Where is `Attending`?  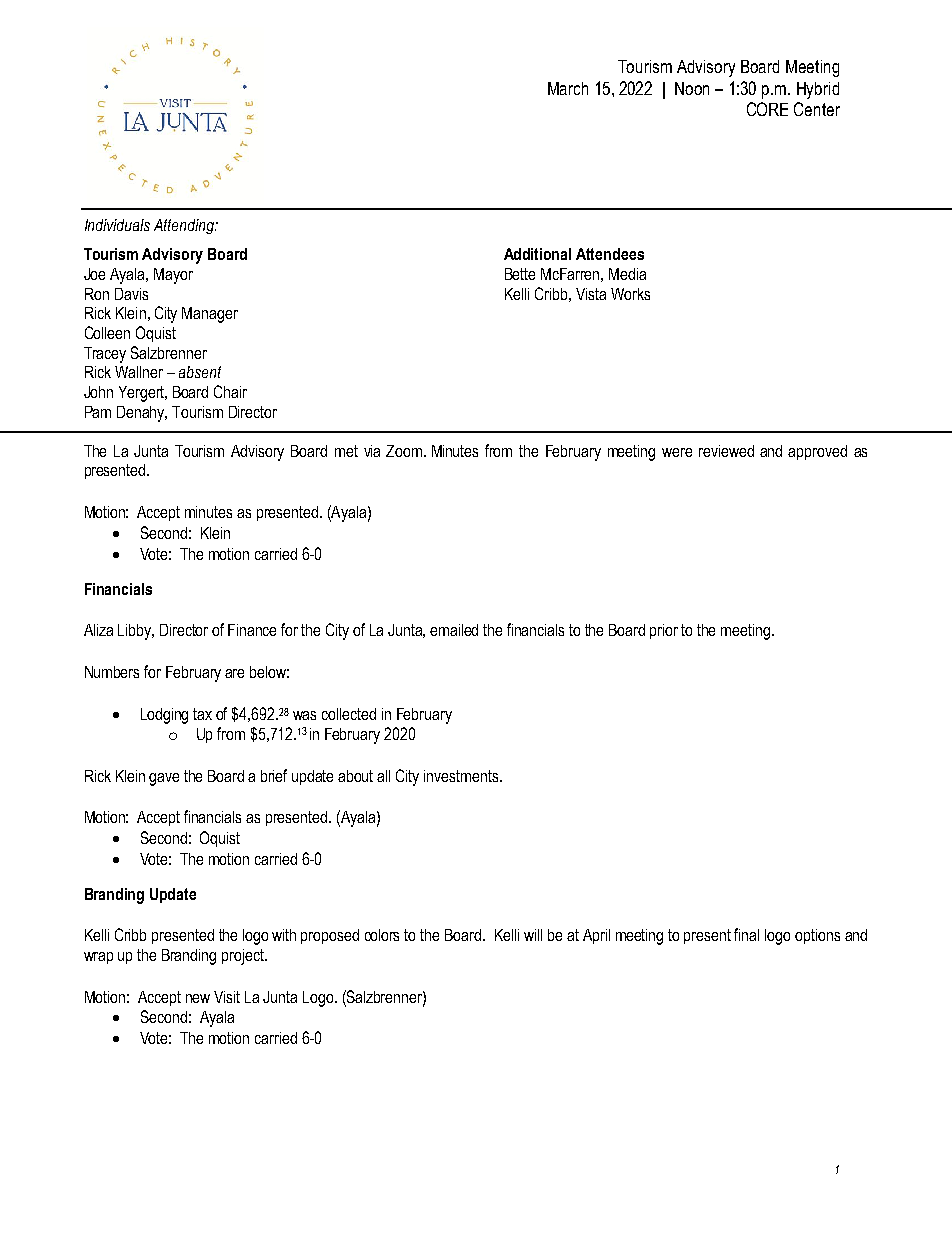 Attending is located at coordinates (185, 226).
